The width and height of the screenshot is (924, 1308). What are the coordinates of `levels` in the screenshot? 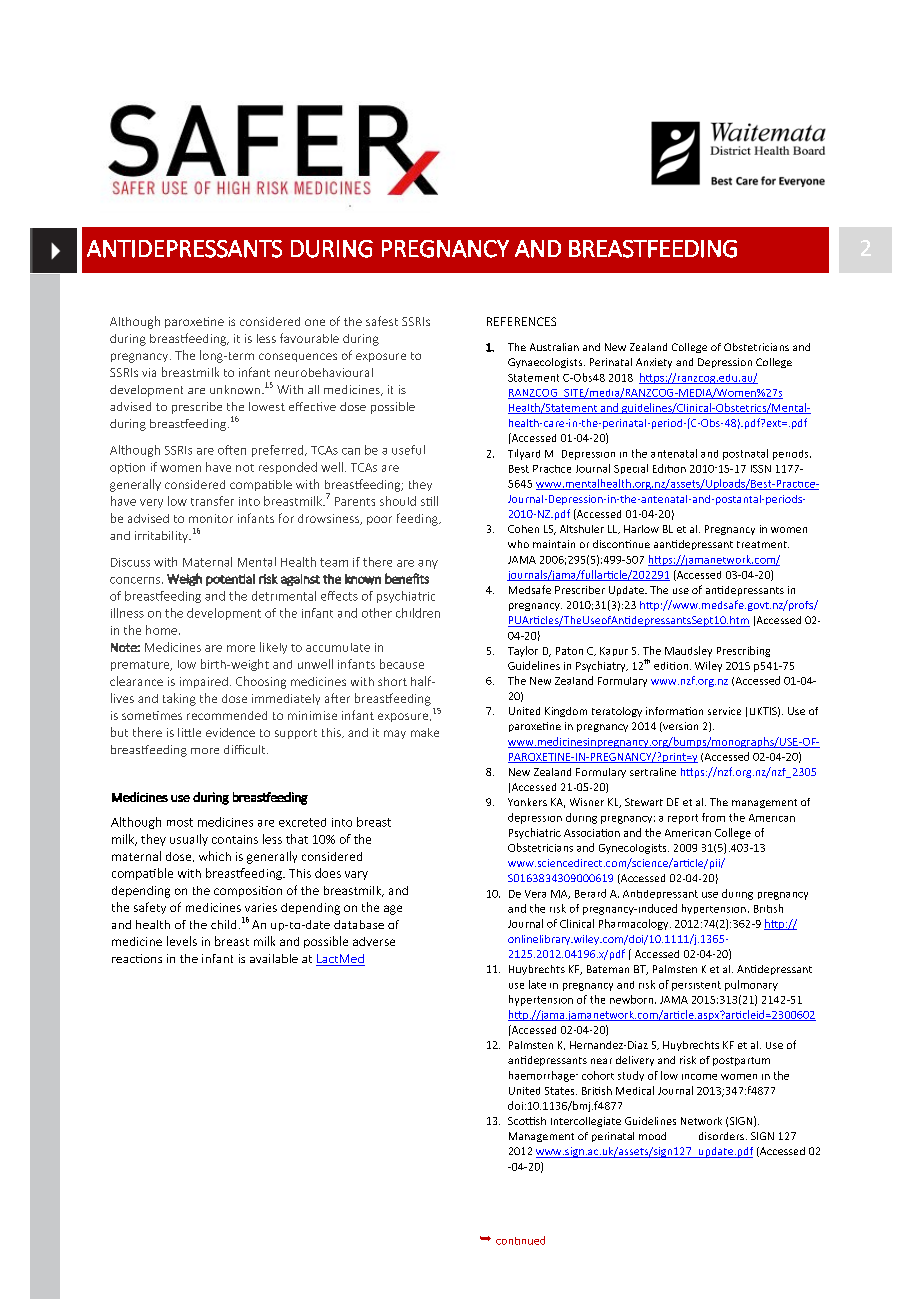 It's located at (182, 941).
